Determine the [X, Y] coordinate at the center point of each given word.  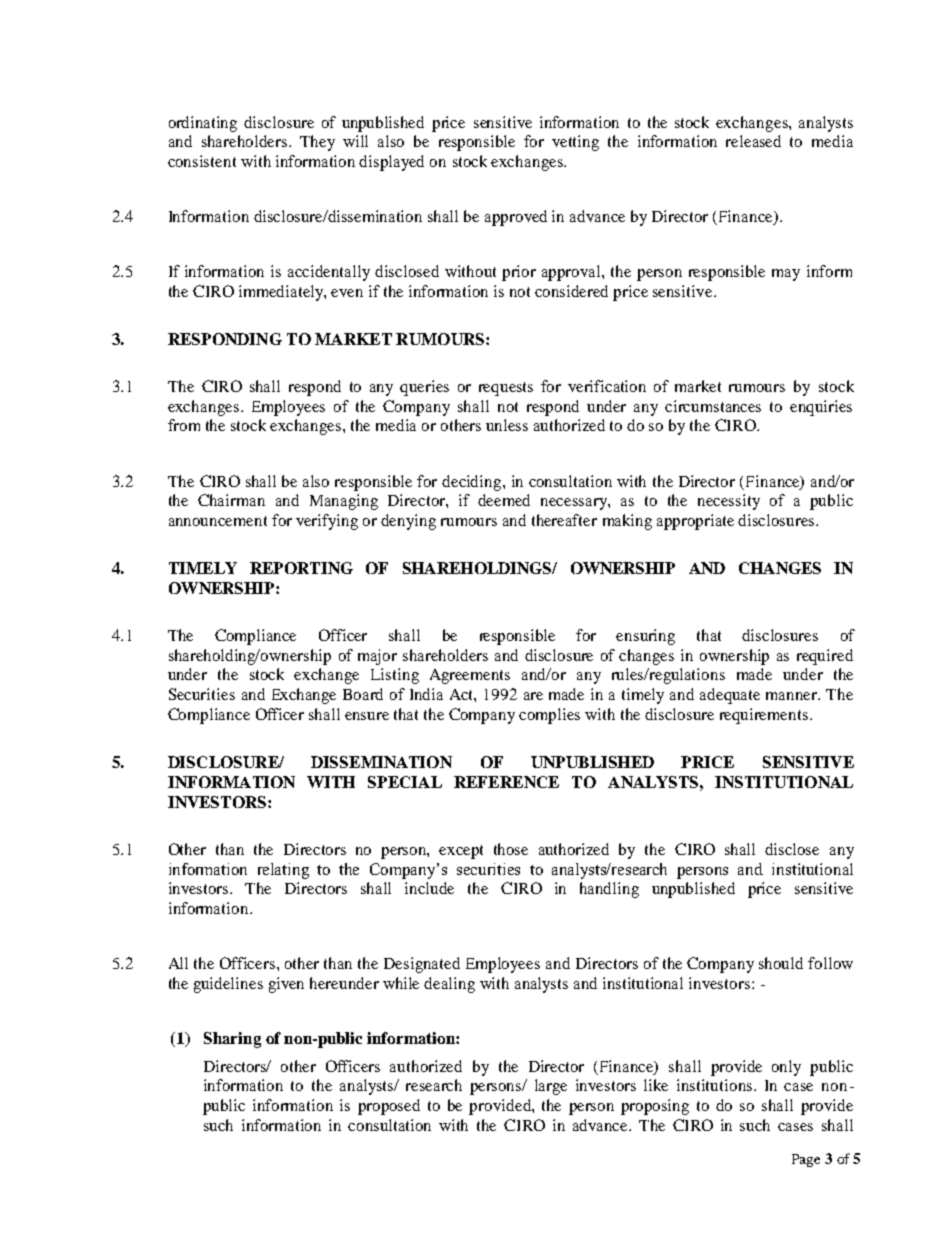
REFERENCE [506, 782]
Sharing [232, 1040]
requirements [765, 716]
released [753, 141]
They [317, 143]
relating [283, 871]
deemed [504, 500]
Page [806, 1160]
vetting [575, 143]
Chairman [231, 500]
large [551, 1087]
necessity [729, 502]
